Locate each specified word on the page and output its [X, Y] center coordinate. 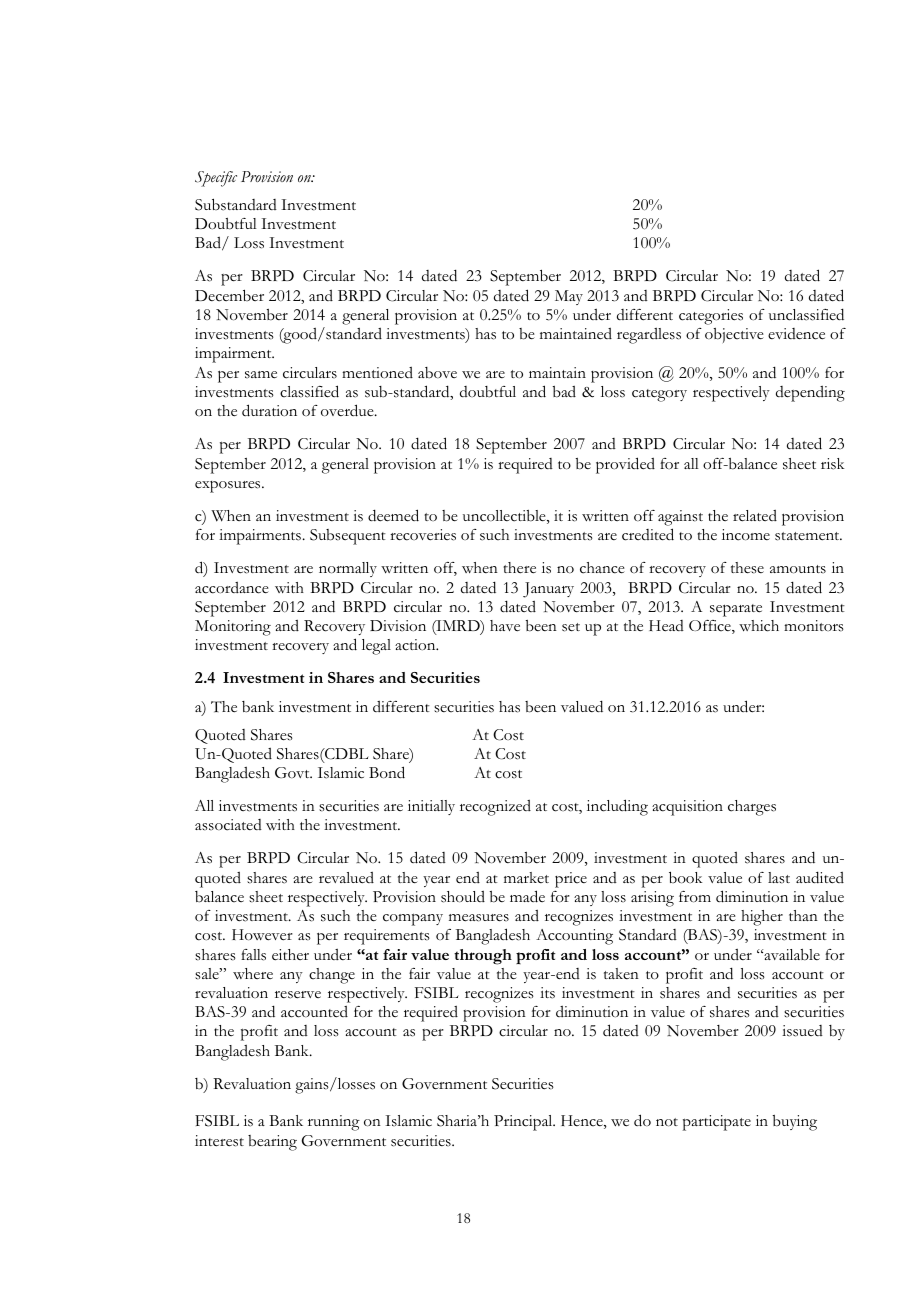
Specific [216, 179]
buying [795, 1123]
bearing [272, 1143]
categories [711, 317]
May [569, 297]
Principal [524, 1123]
